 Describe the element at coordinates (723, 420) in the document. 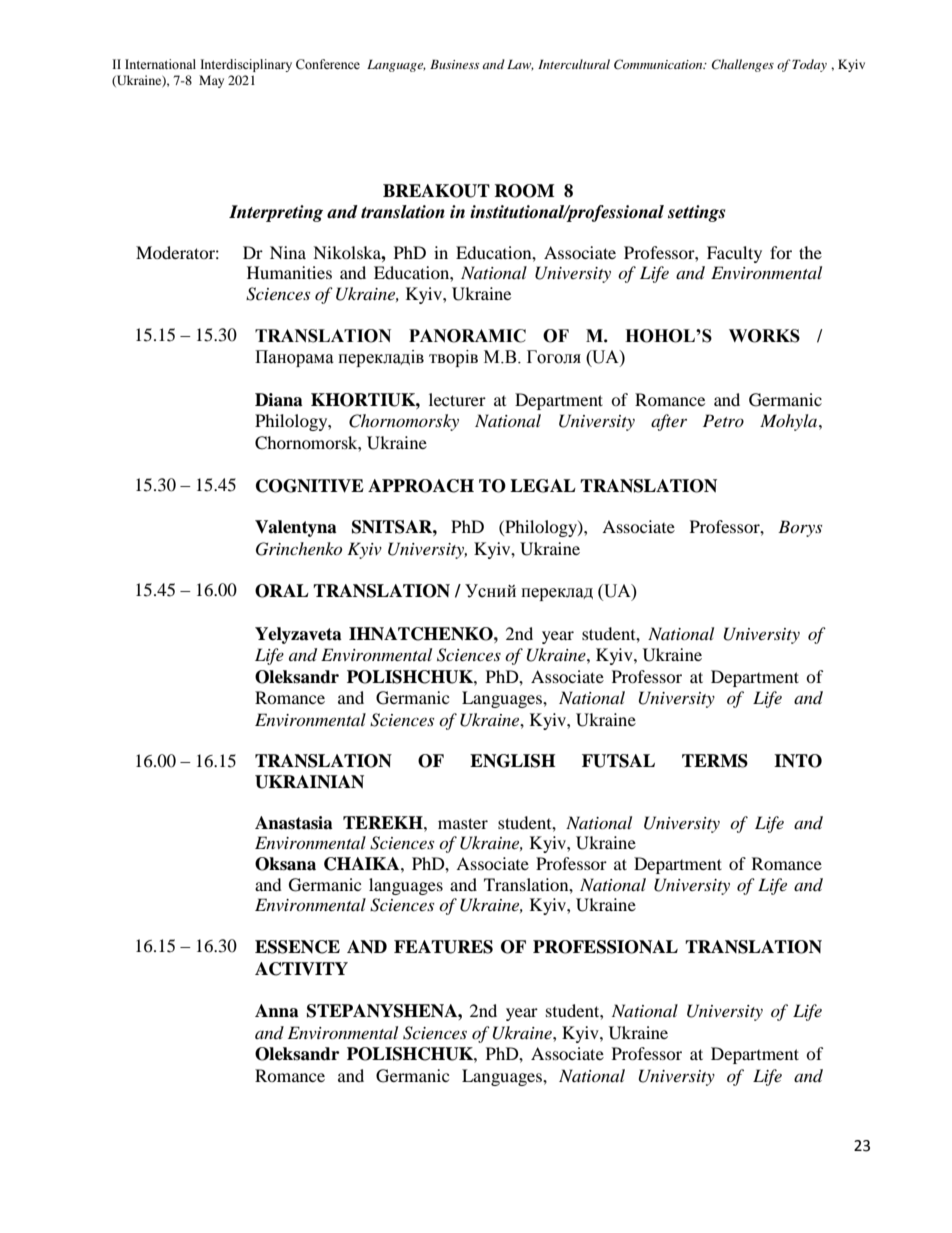

I see `Petro` at that location.
